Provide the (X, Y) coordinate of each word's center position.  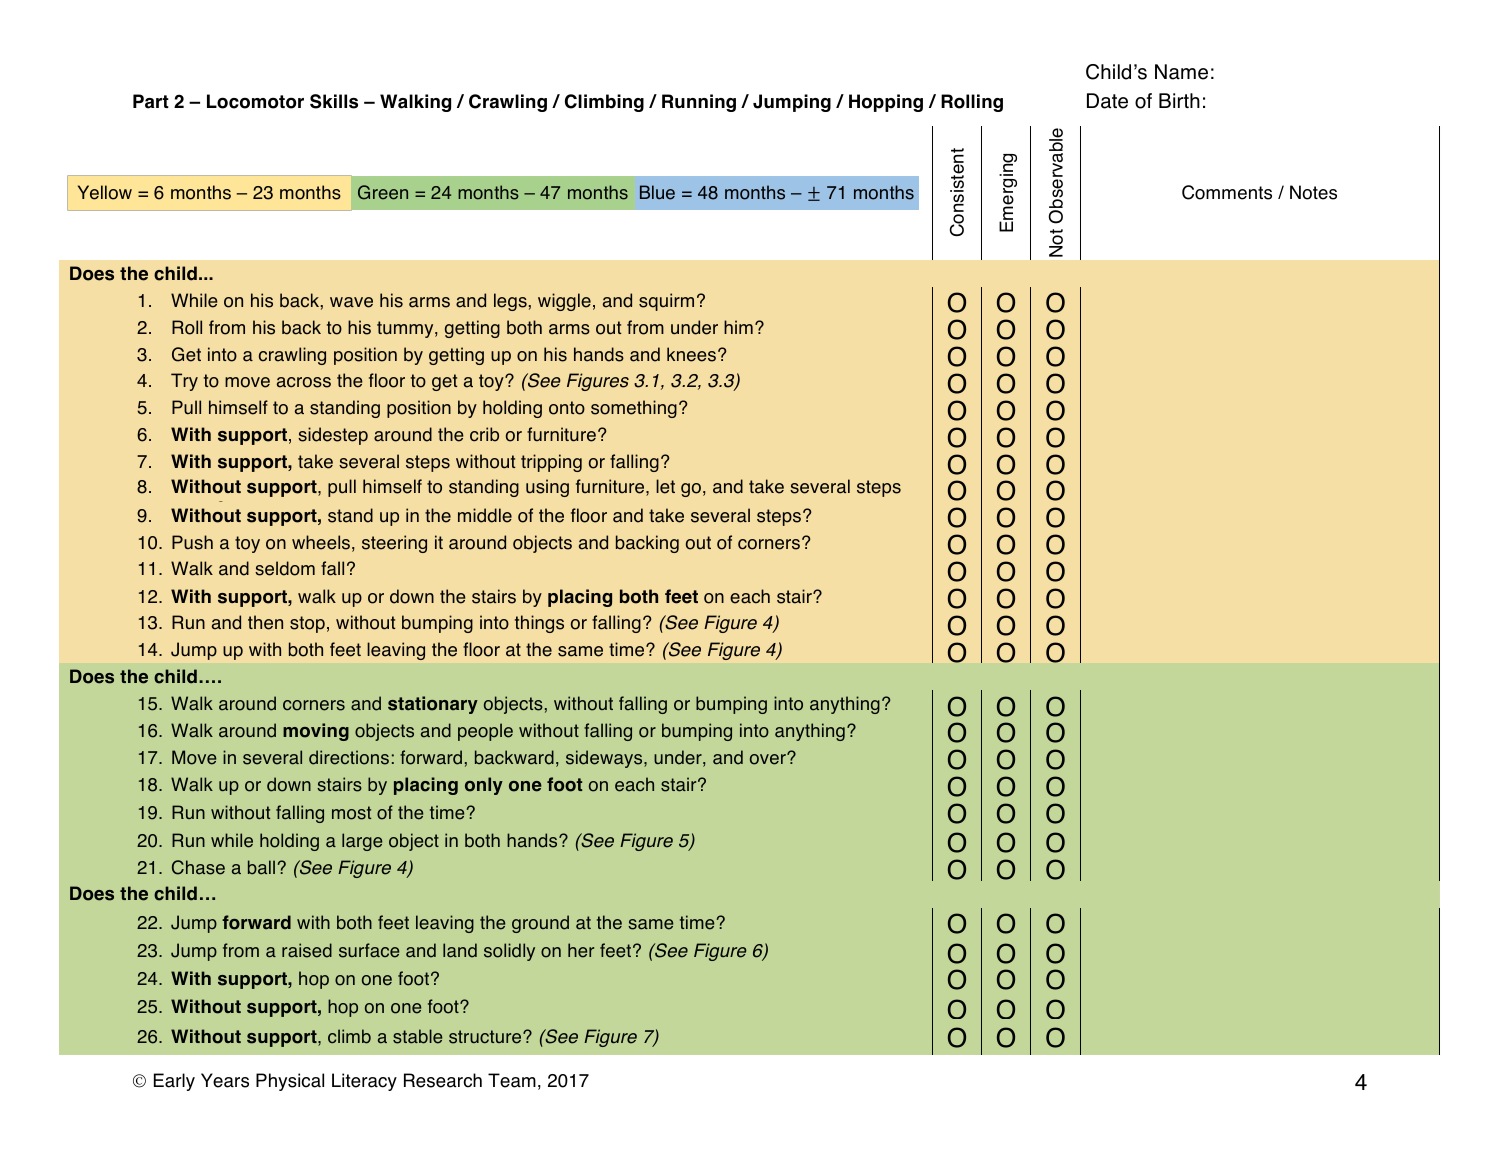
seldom (285, 568)
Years (225, 1080)
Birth (1179, 100)
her (581, 950)
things (539, 624)
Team (512, 1080)
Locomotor (255, 101)
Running (699, 103)
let (665, 486)
